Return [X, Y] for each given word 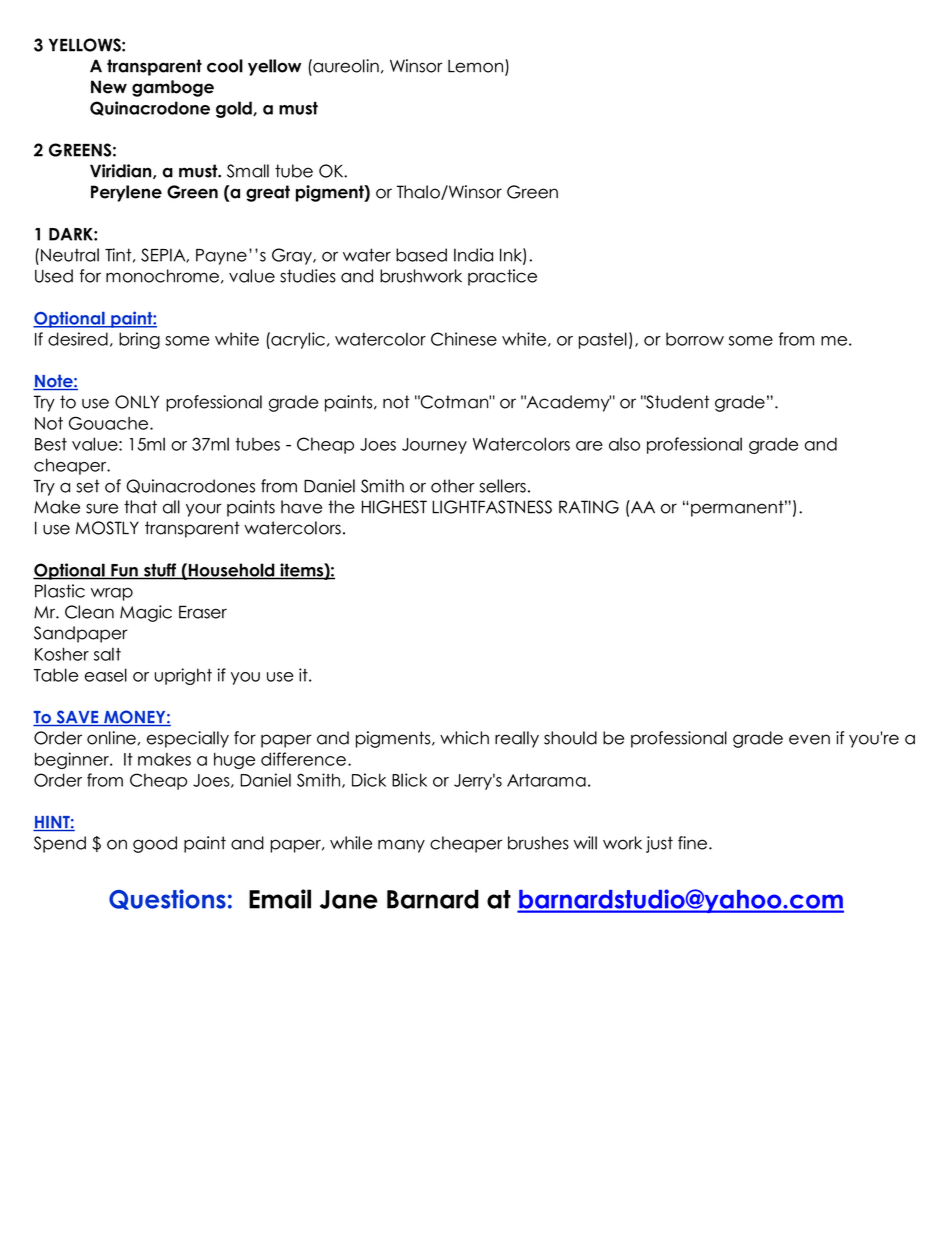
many [401, 846]
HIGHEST [394, 507]
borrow [695, 339]
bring [139, 340]
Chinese [464, 339]
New [109, 87]
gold [235, 109]
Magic [146, 613]
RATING [589, 507]
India [473, 255]
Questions [167, 899]
